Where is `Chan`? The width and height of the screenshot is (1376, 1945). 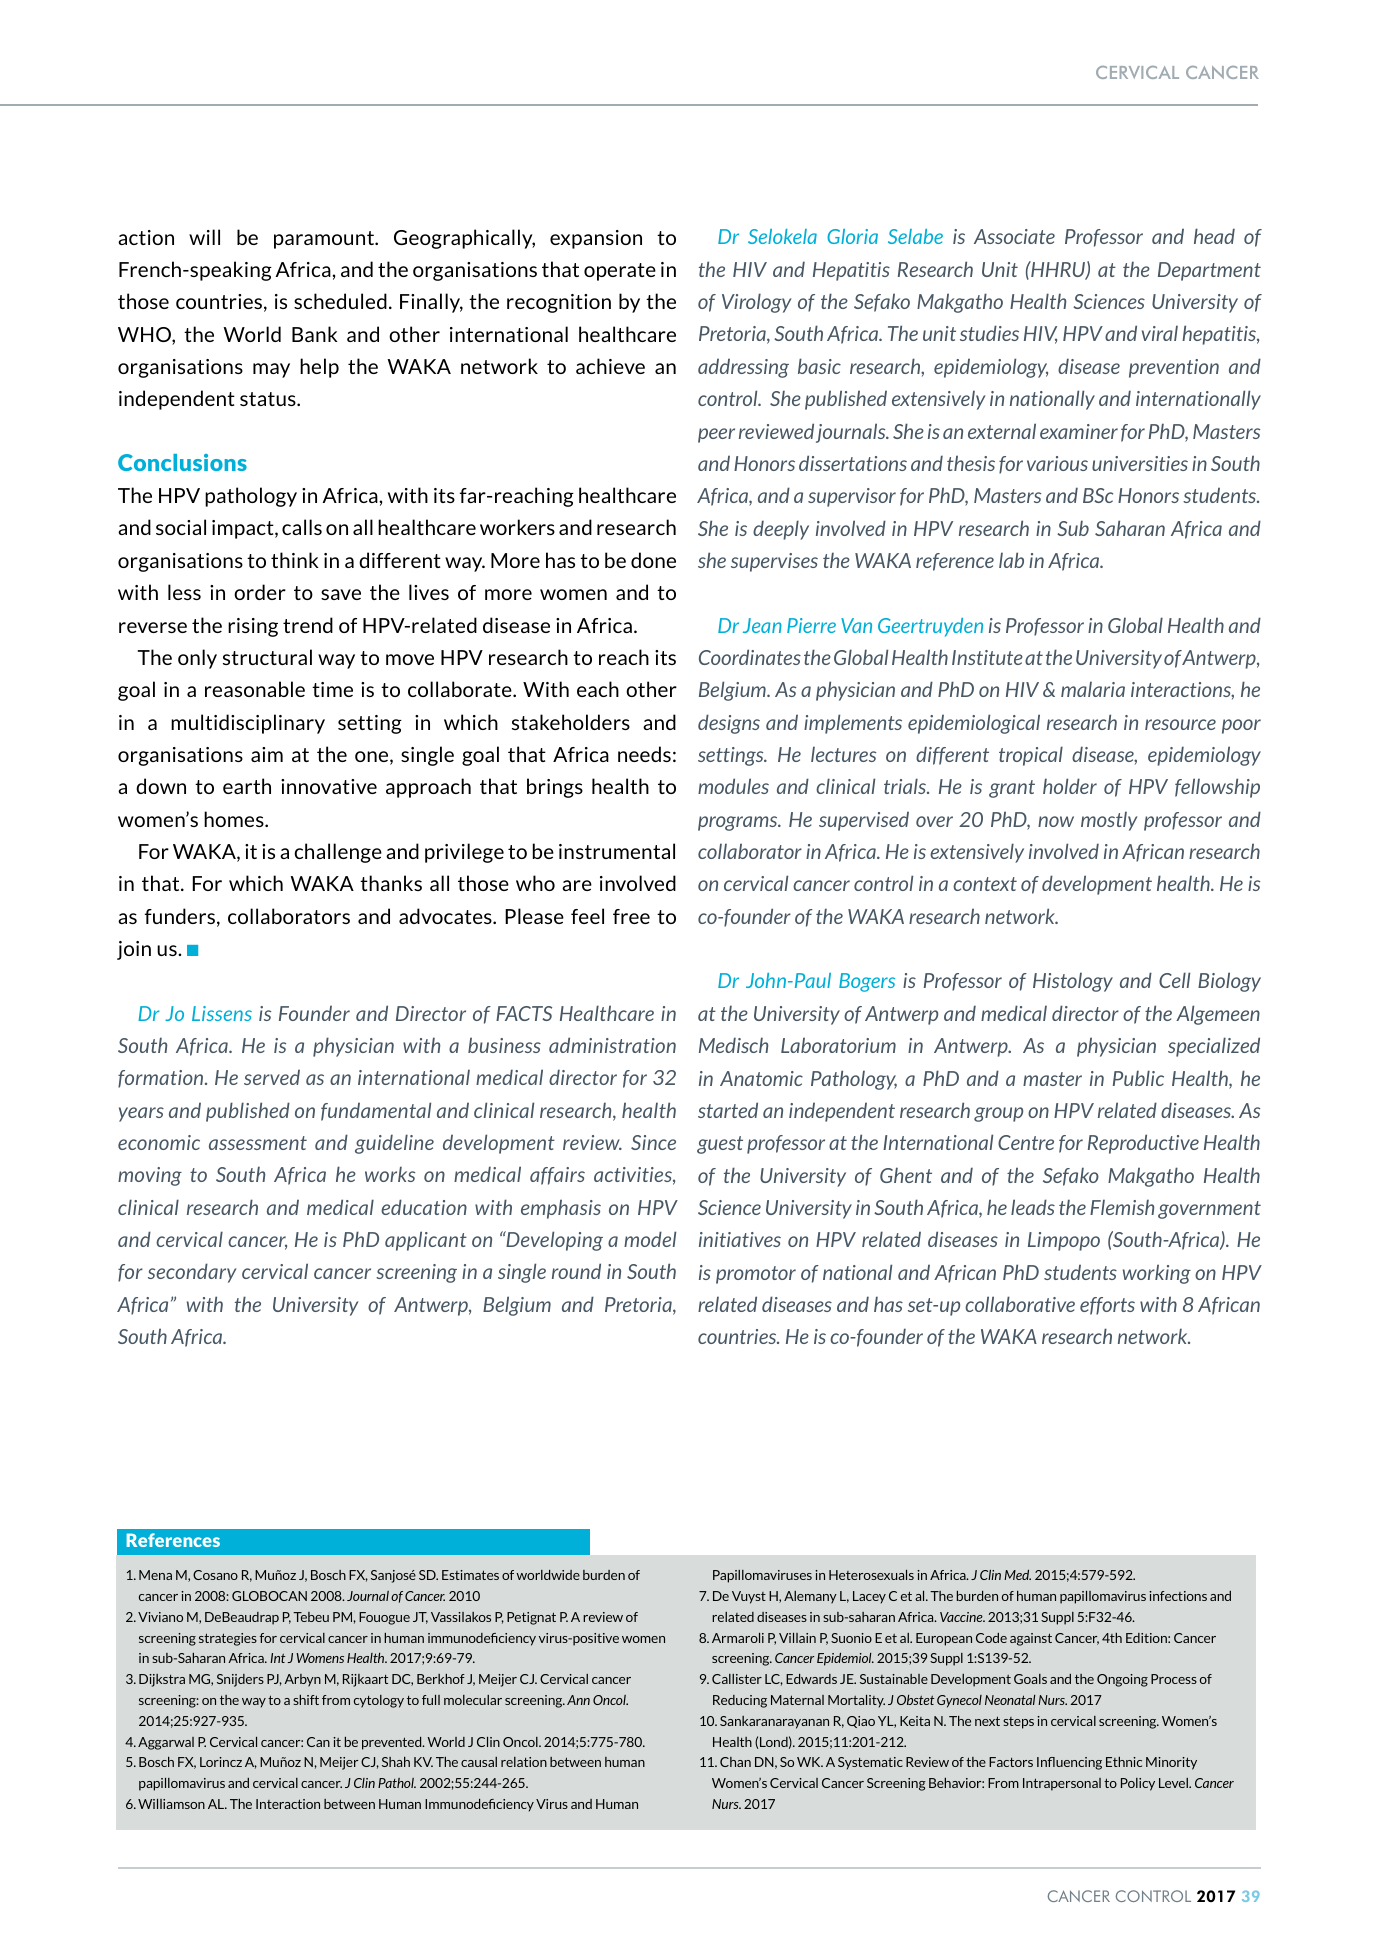
Chan is located at coordinates (735, 1762).
